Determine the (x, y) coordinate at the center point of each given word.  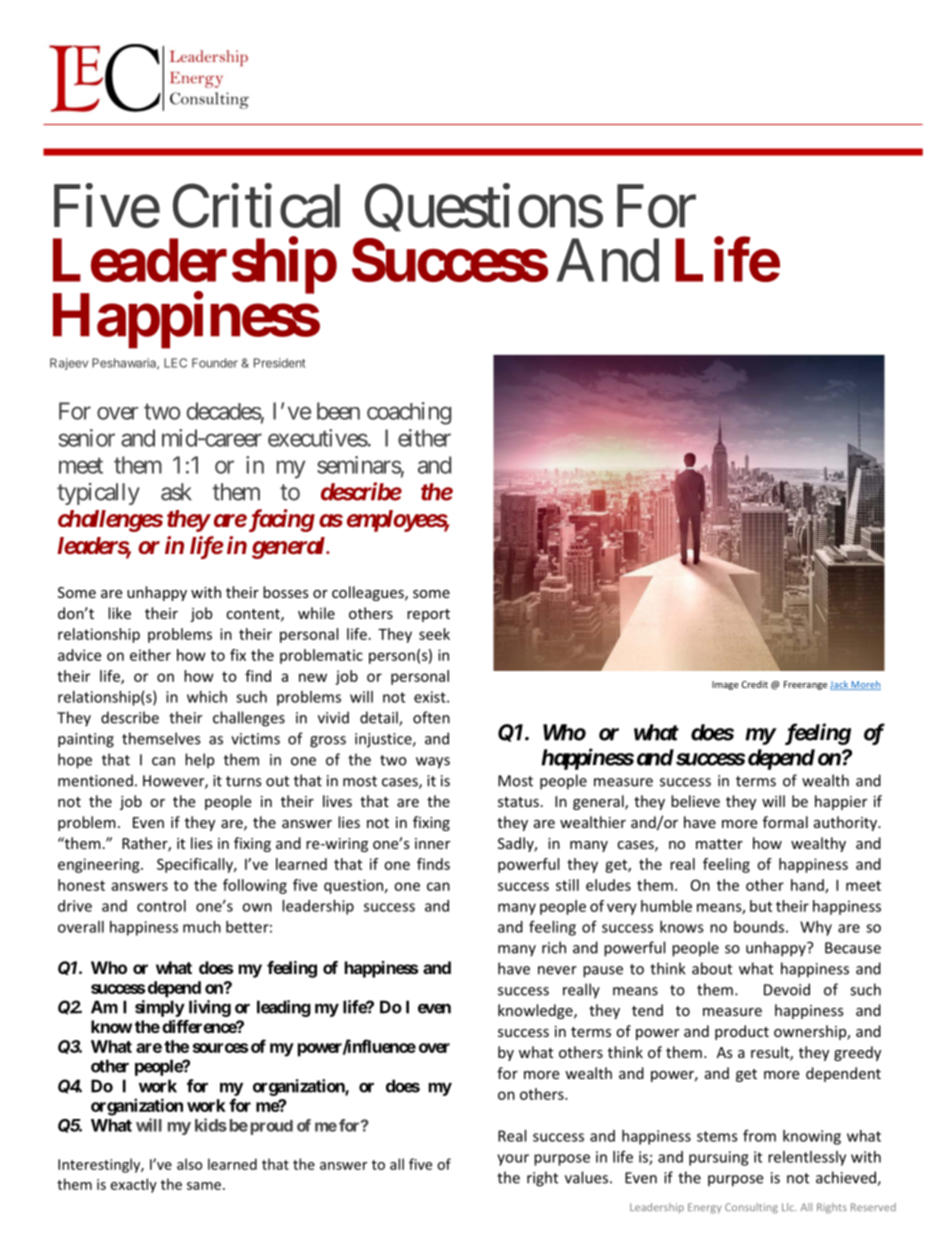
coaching (409, 413)
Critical (256, 206)
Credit (754, 684)
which (207, 697)
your (513, 1160)
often (431, 717)
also (189, 1164)
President (280, 363)
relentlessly (807, 1158)
